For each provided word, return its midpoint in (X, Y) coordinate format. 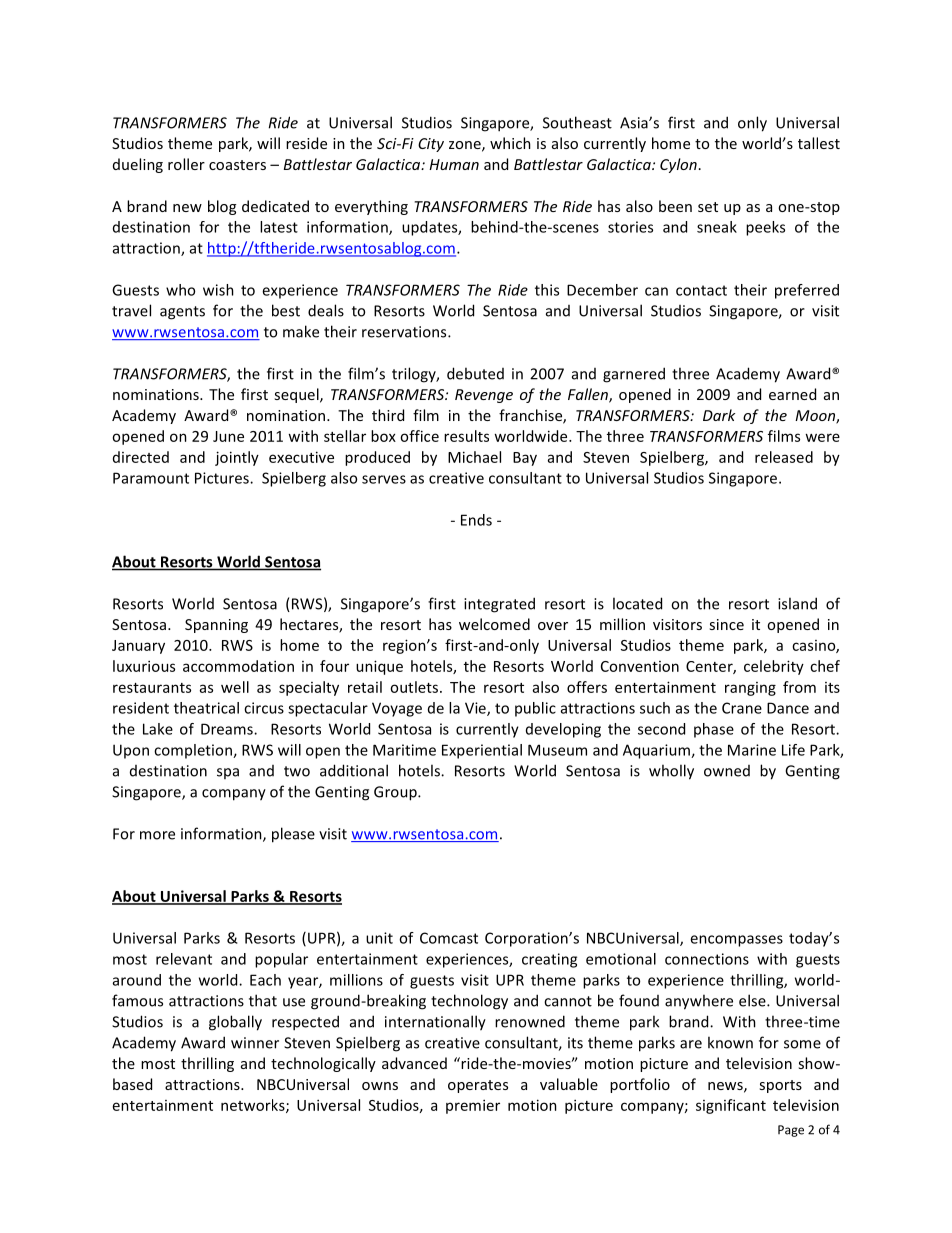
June (228, 436)
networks (254, 1106)
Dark (719, 415)
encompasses (736, 941)
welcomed (494, 624)
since (726, 624)
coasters (237, 165)
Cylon (678, 165)
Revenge (484, 396)
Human (454, 164)
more (157, 835)
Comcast (449, 938)
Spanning (216, 626)
